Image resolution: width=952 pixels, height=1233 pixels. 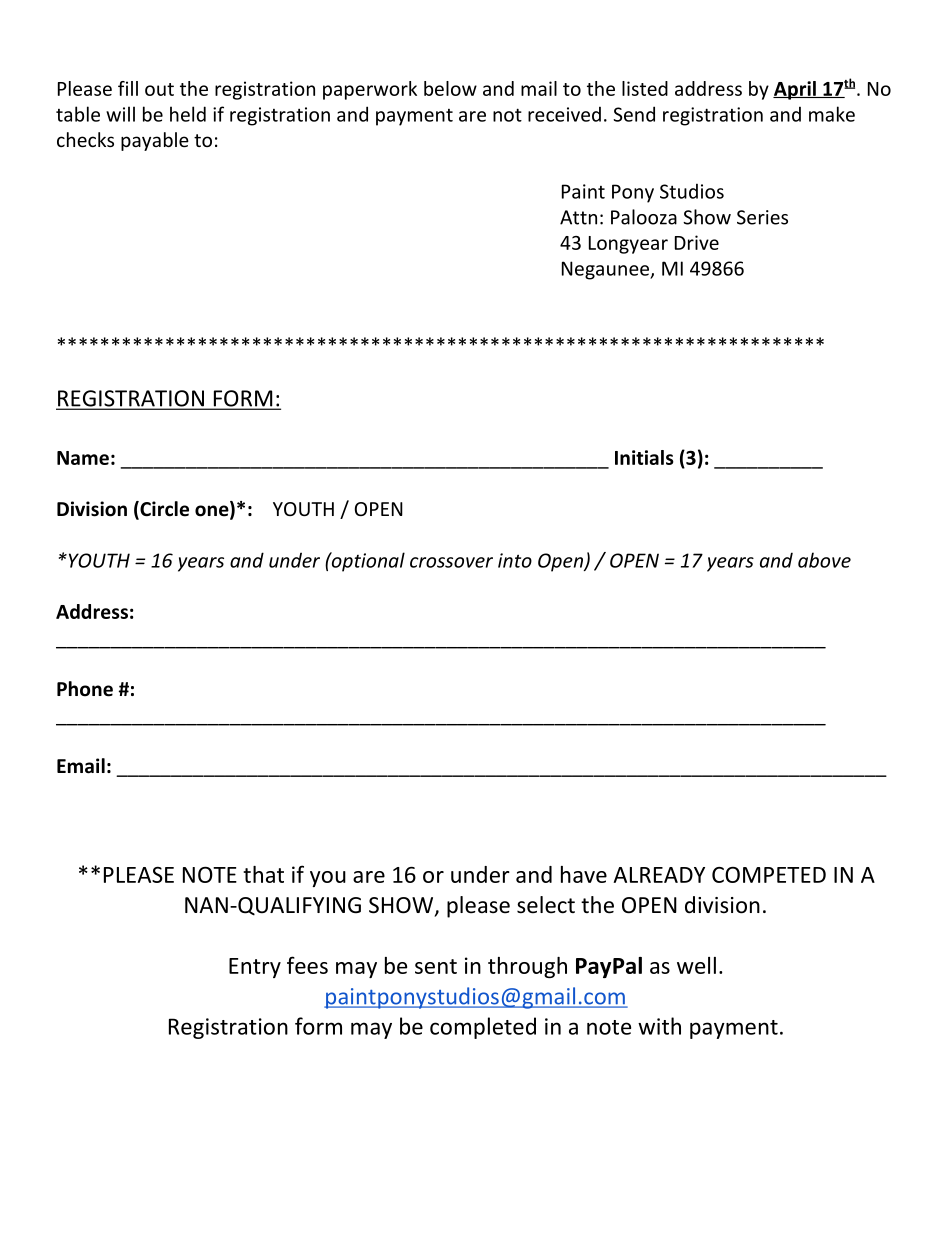 What do you see at coordinates (83, 458) in the screenshot?
I see `Name` at bounding box center [83, 458].
